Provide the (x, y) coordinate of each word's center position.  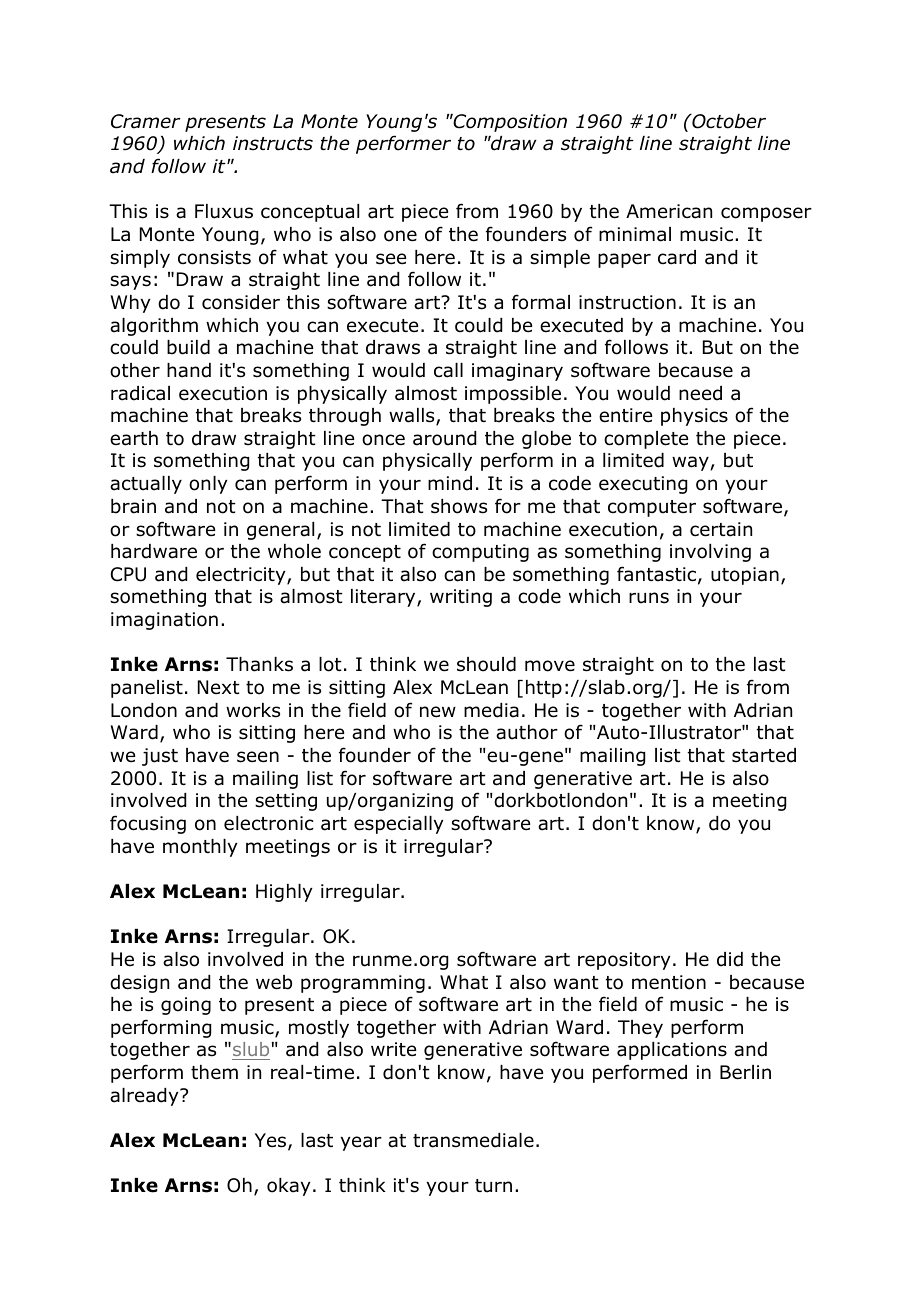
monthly (200, 848)
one (400, 236)
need (700, 393)
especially (398, 825)
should (486, 664)
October (728, 121)
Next (219, 687)
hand (189, 370)
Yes (272, 1141)
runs (649, 598)
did (730, 959)
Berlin (745, 1072)
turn (493, 1186)
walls (413, 417)
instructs (273, 143)
